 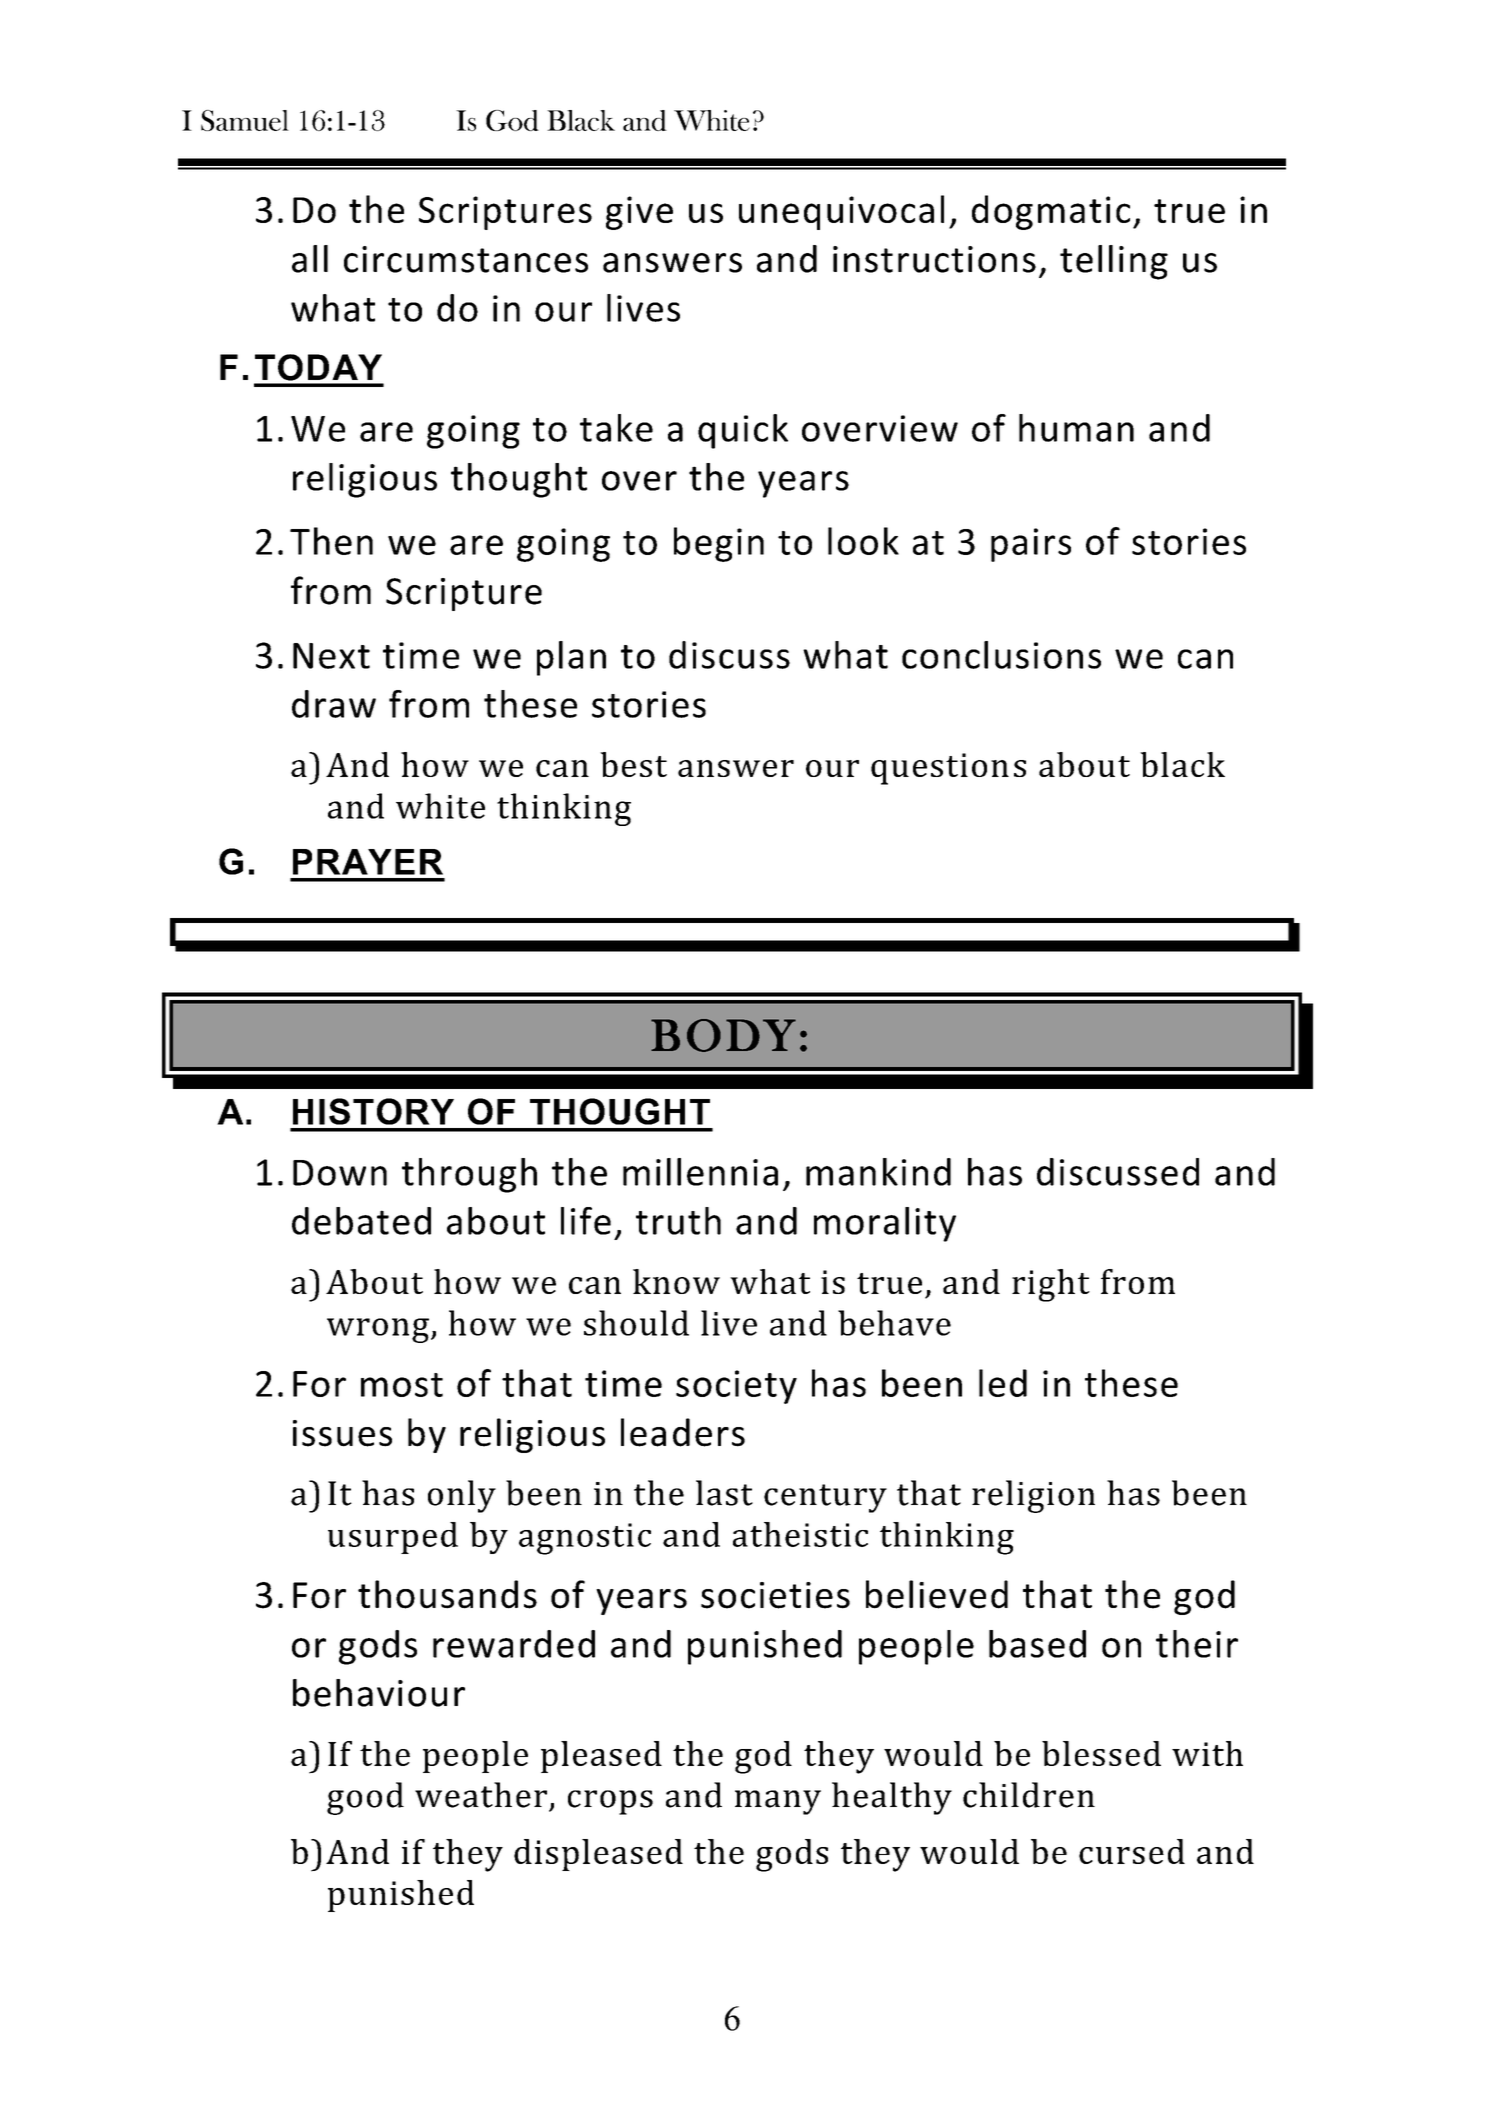 I want to click on PRAYER, so click(x=368, y=862).
